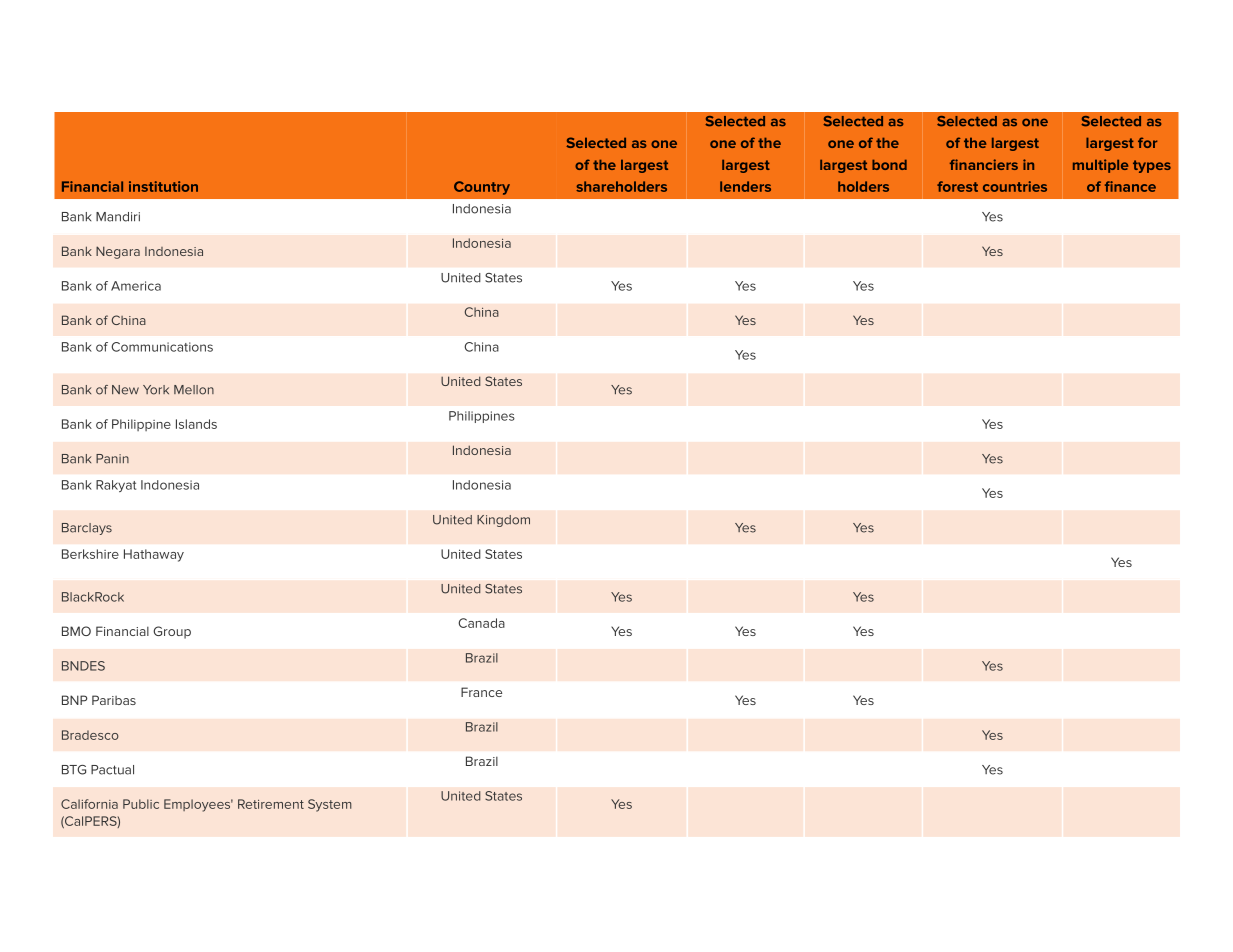 The height and width of the screenshot is (952, 1233). I want to click on Barclays, so click(87, 529).
